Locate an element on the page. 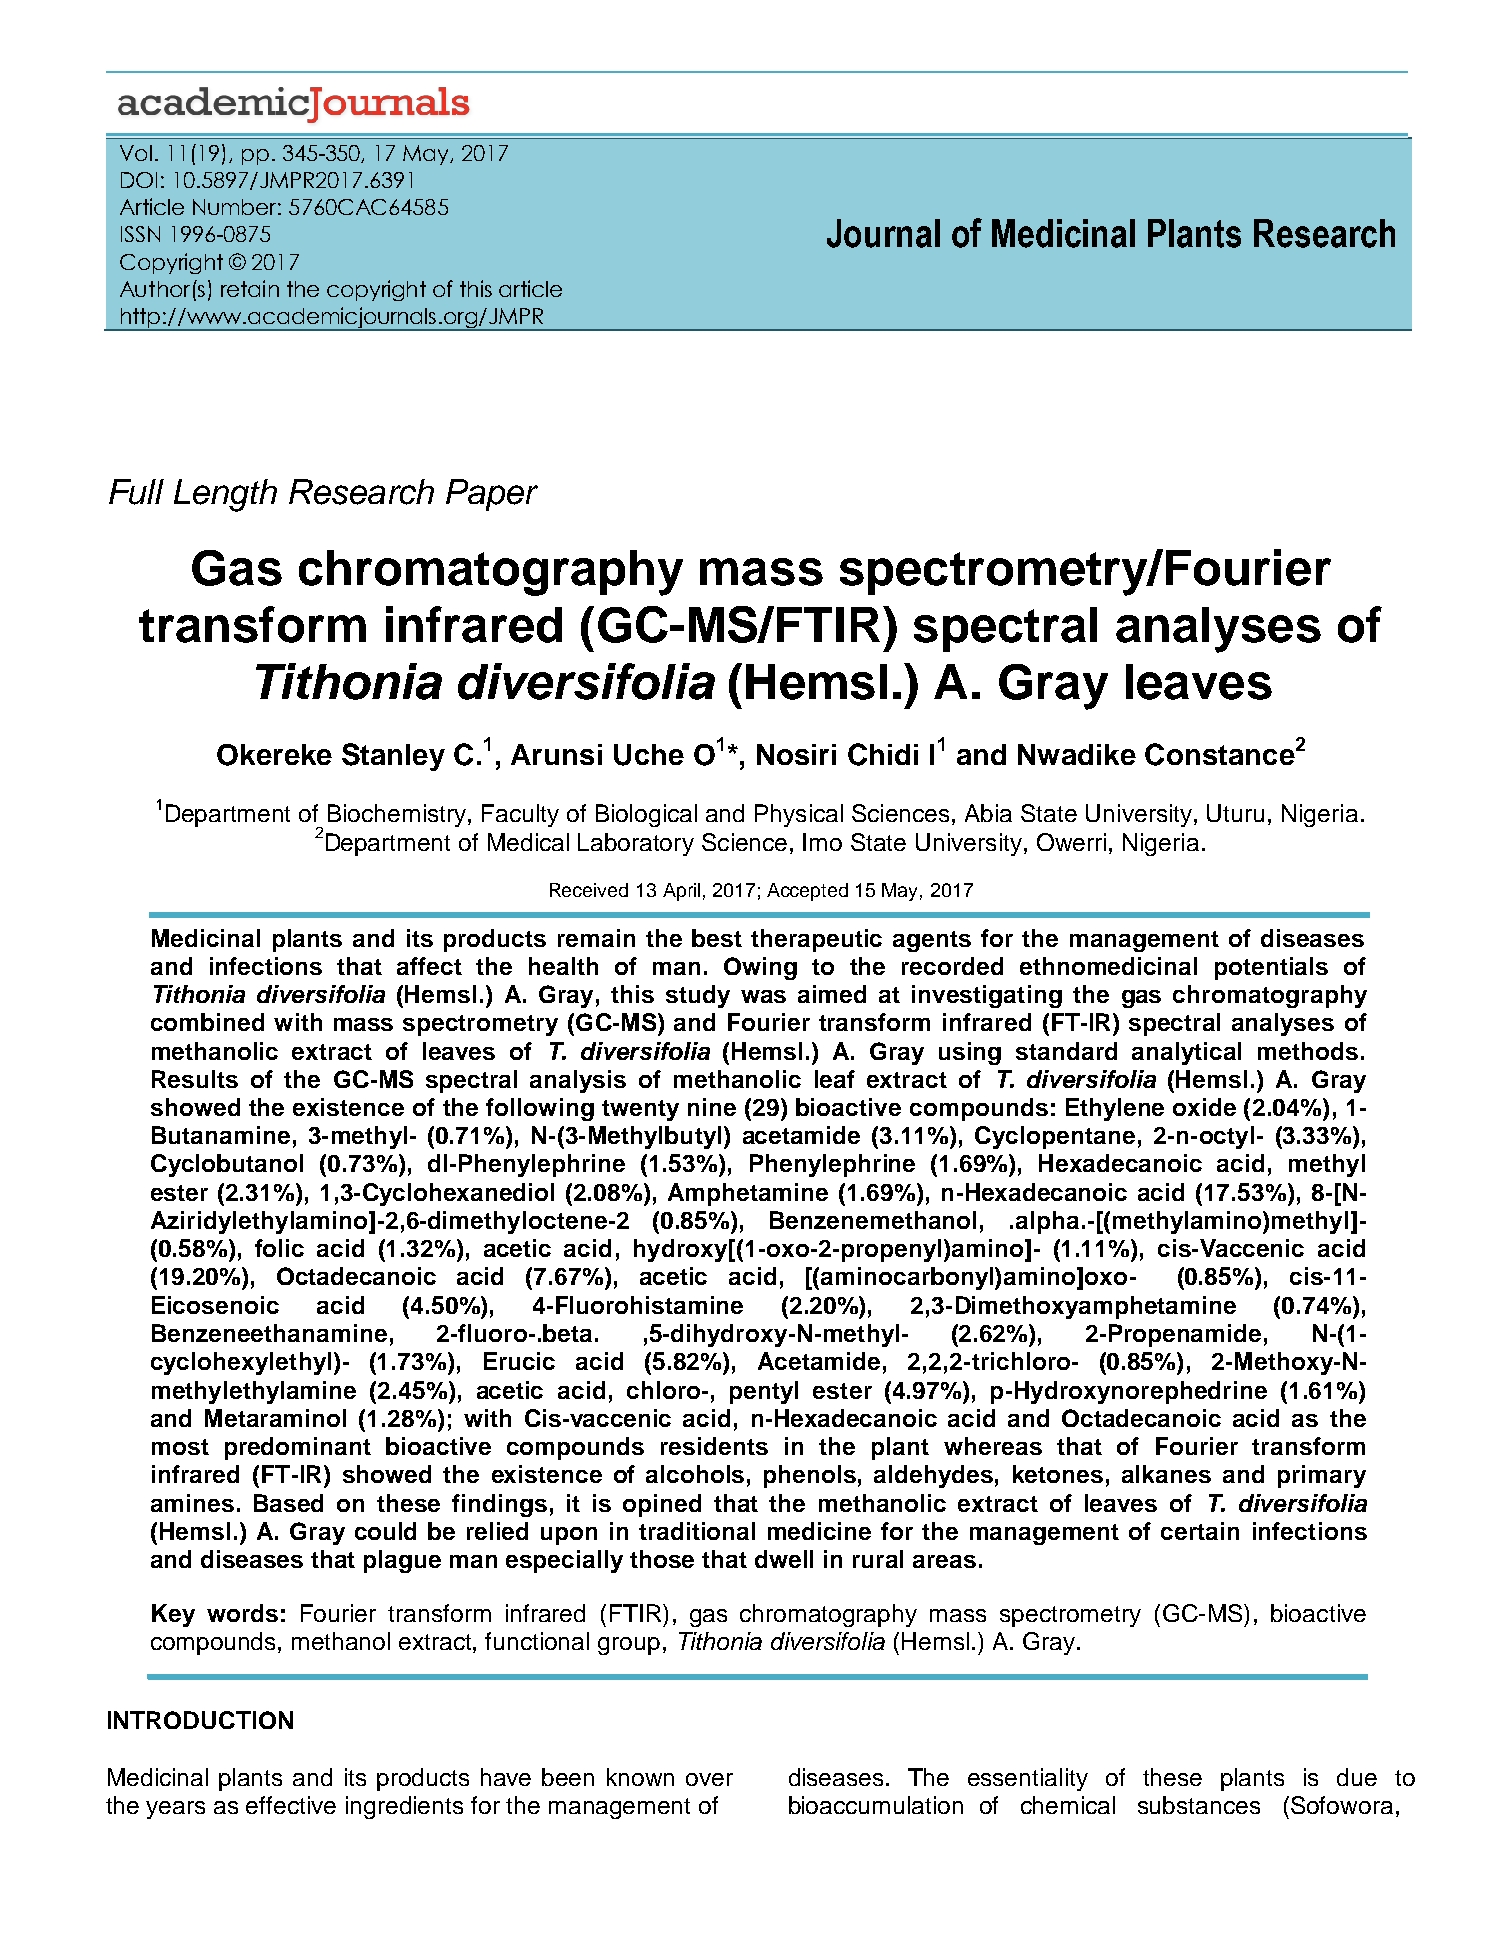 Image resolution: width=1504 pixels, height=1946 pixels. predominant is located at coordinates (298, 1448).
